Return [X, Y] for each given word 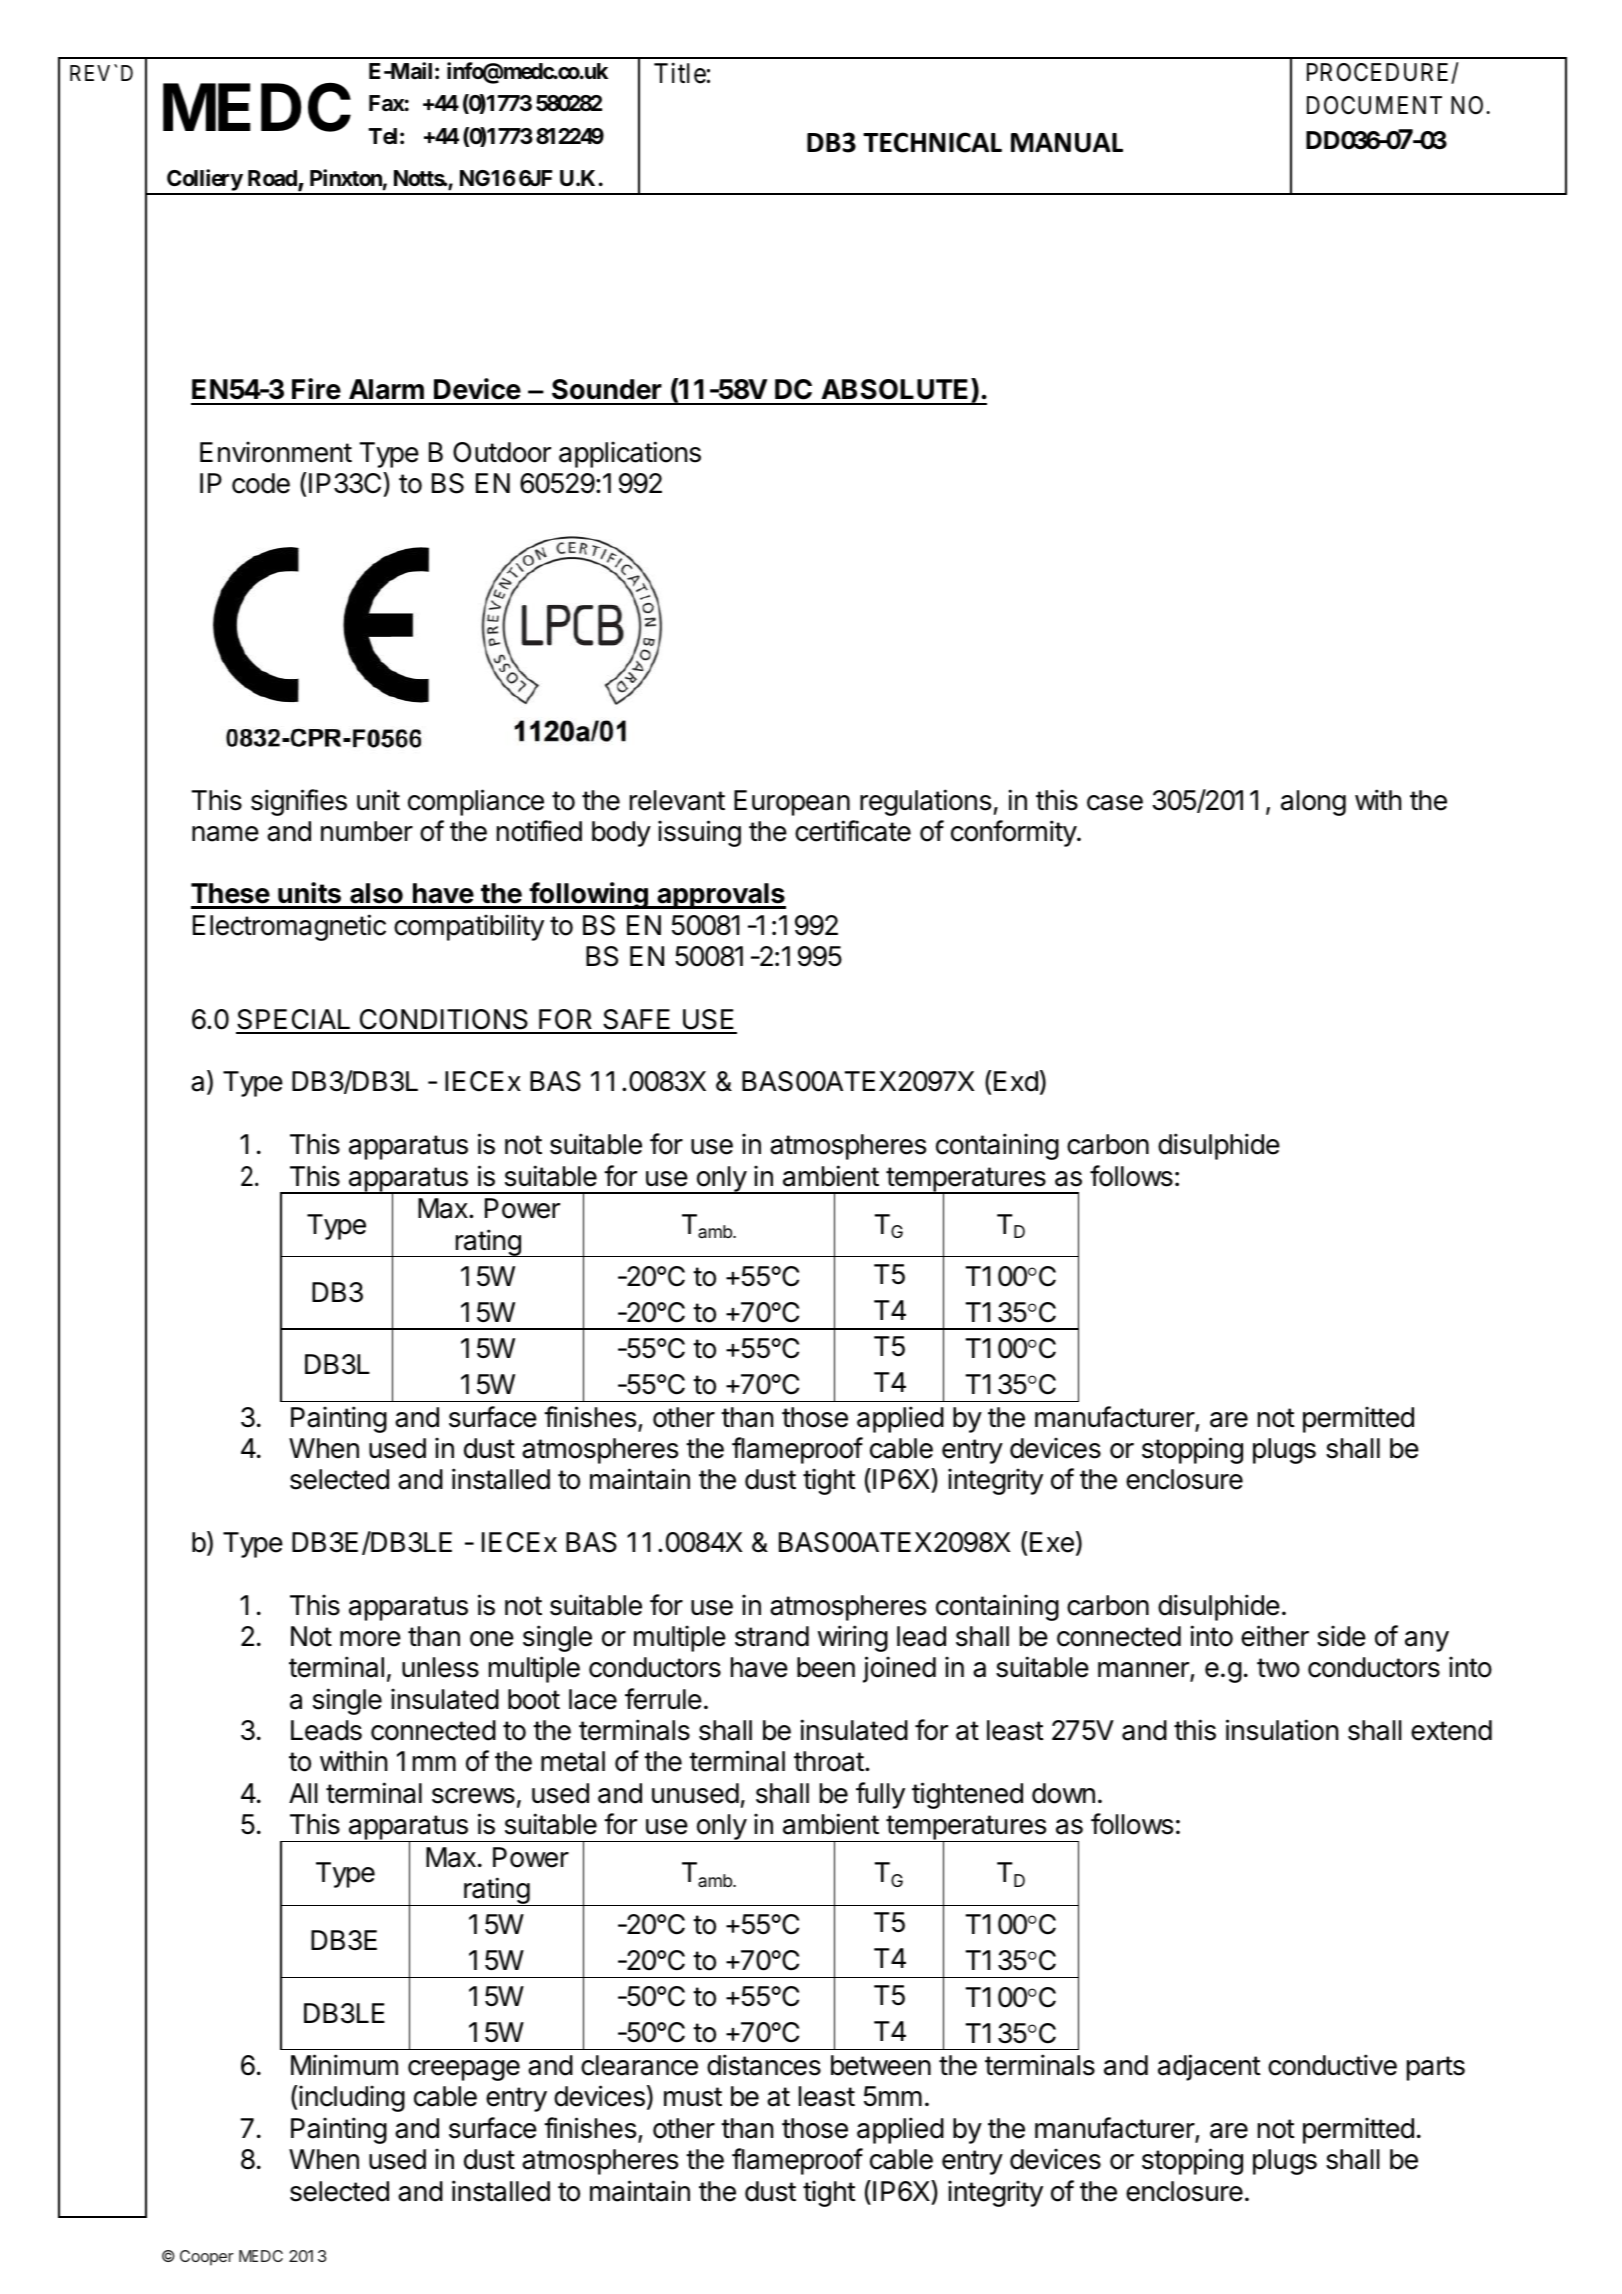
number [367, 831]
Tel [383, 136]
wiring [853, 1638]
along [1313, 803]
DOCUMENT [1374, 105]
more [370, 1639]
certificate [853, 831]
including [352, 2098]
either [1275, 1636]
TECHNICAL [932, 142]
